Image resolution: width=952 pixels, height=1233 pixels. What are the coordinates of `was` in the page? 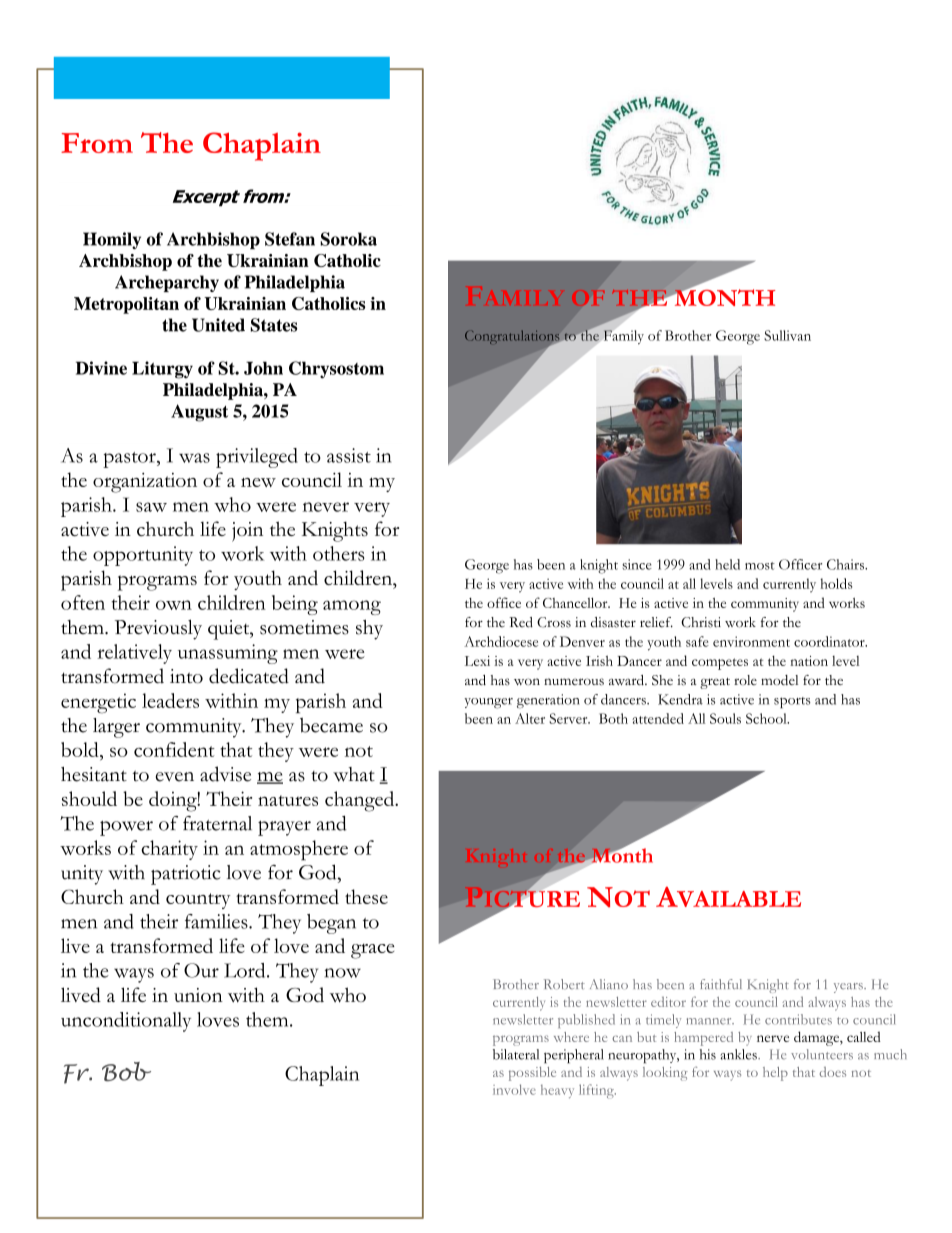 It's located at (194, 458).
